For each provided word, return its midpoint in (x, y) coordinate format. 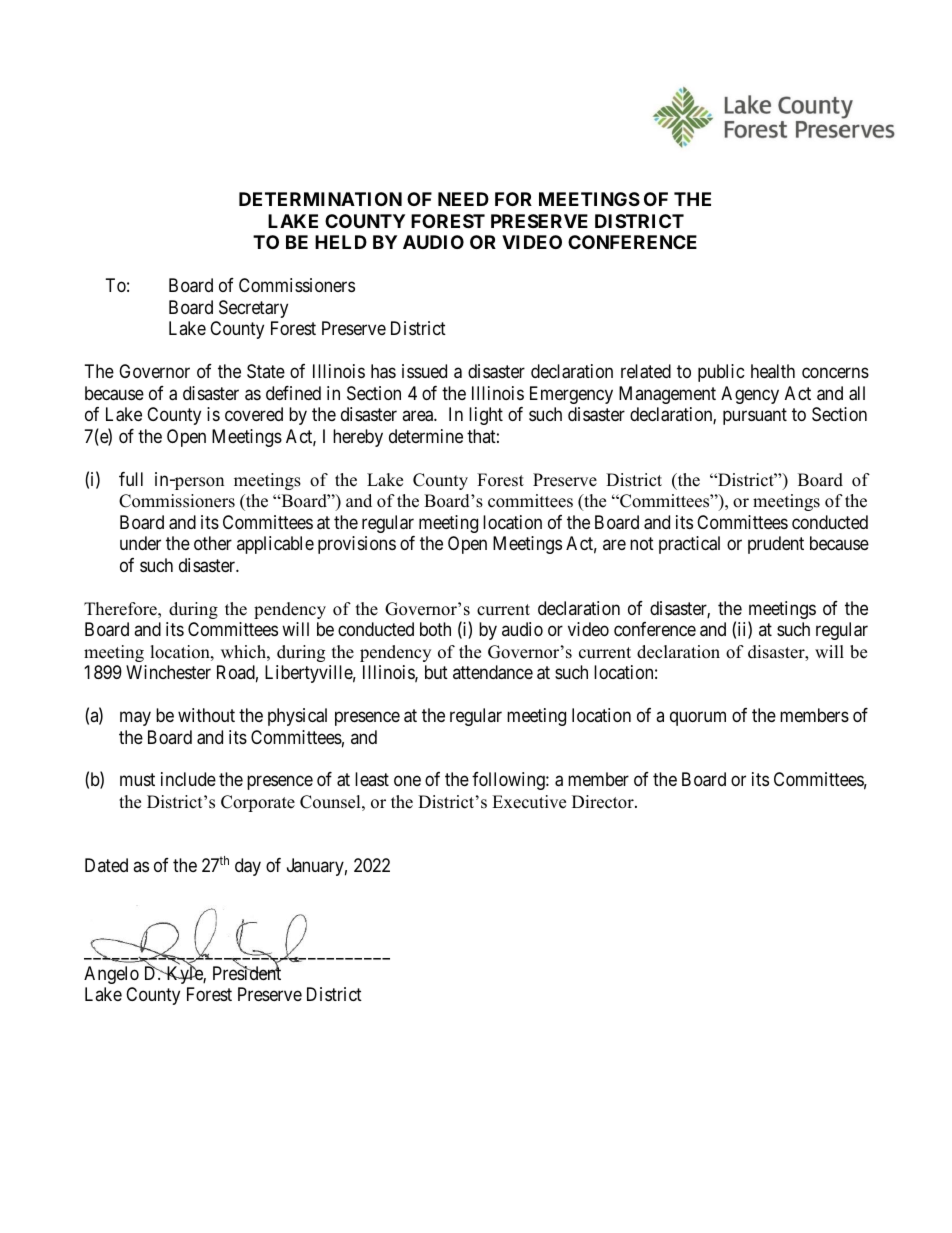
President (247, 972)
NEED (463, 199)
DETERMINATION (320, 199)
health (773, 371)
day (248, 867)
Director (604, 802)
